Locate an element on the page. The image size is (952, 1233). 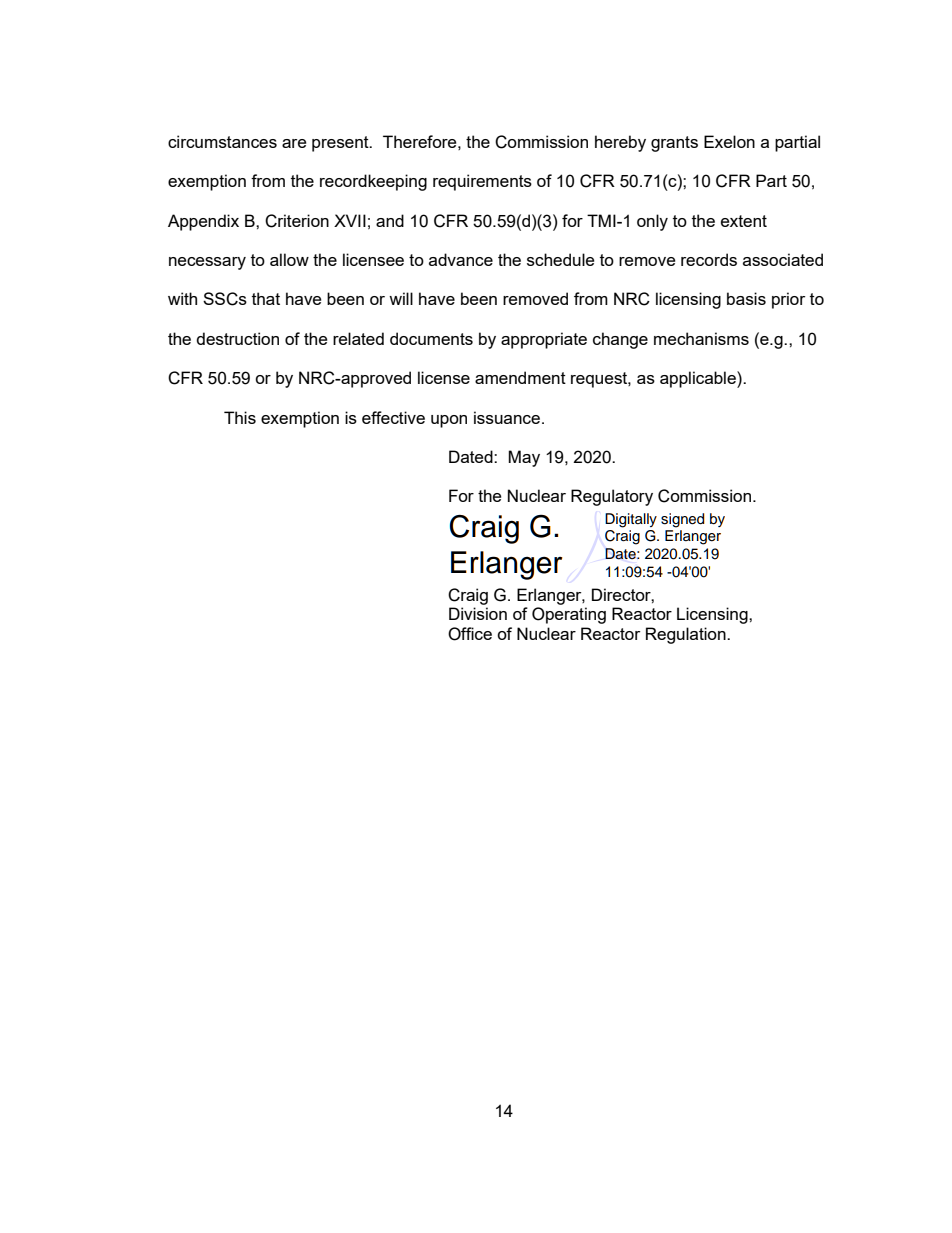
Office is located at coordinates (470, 634).
